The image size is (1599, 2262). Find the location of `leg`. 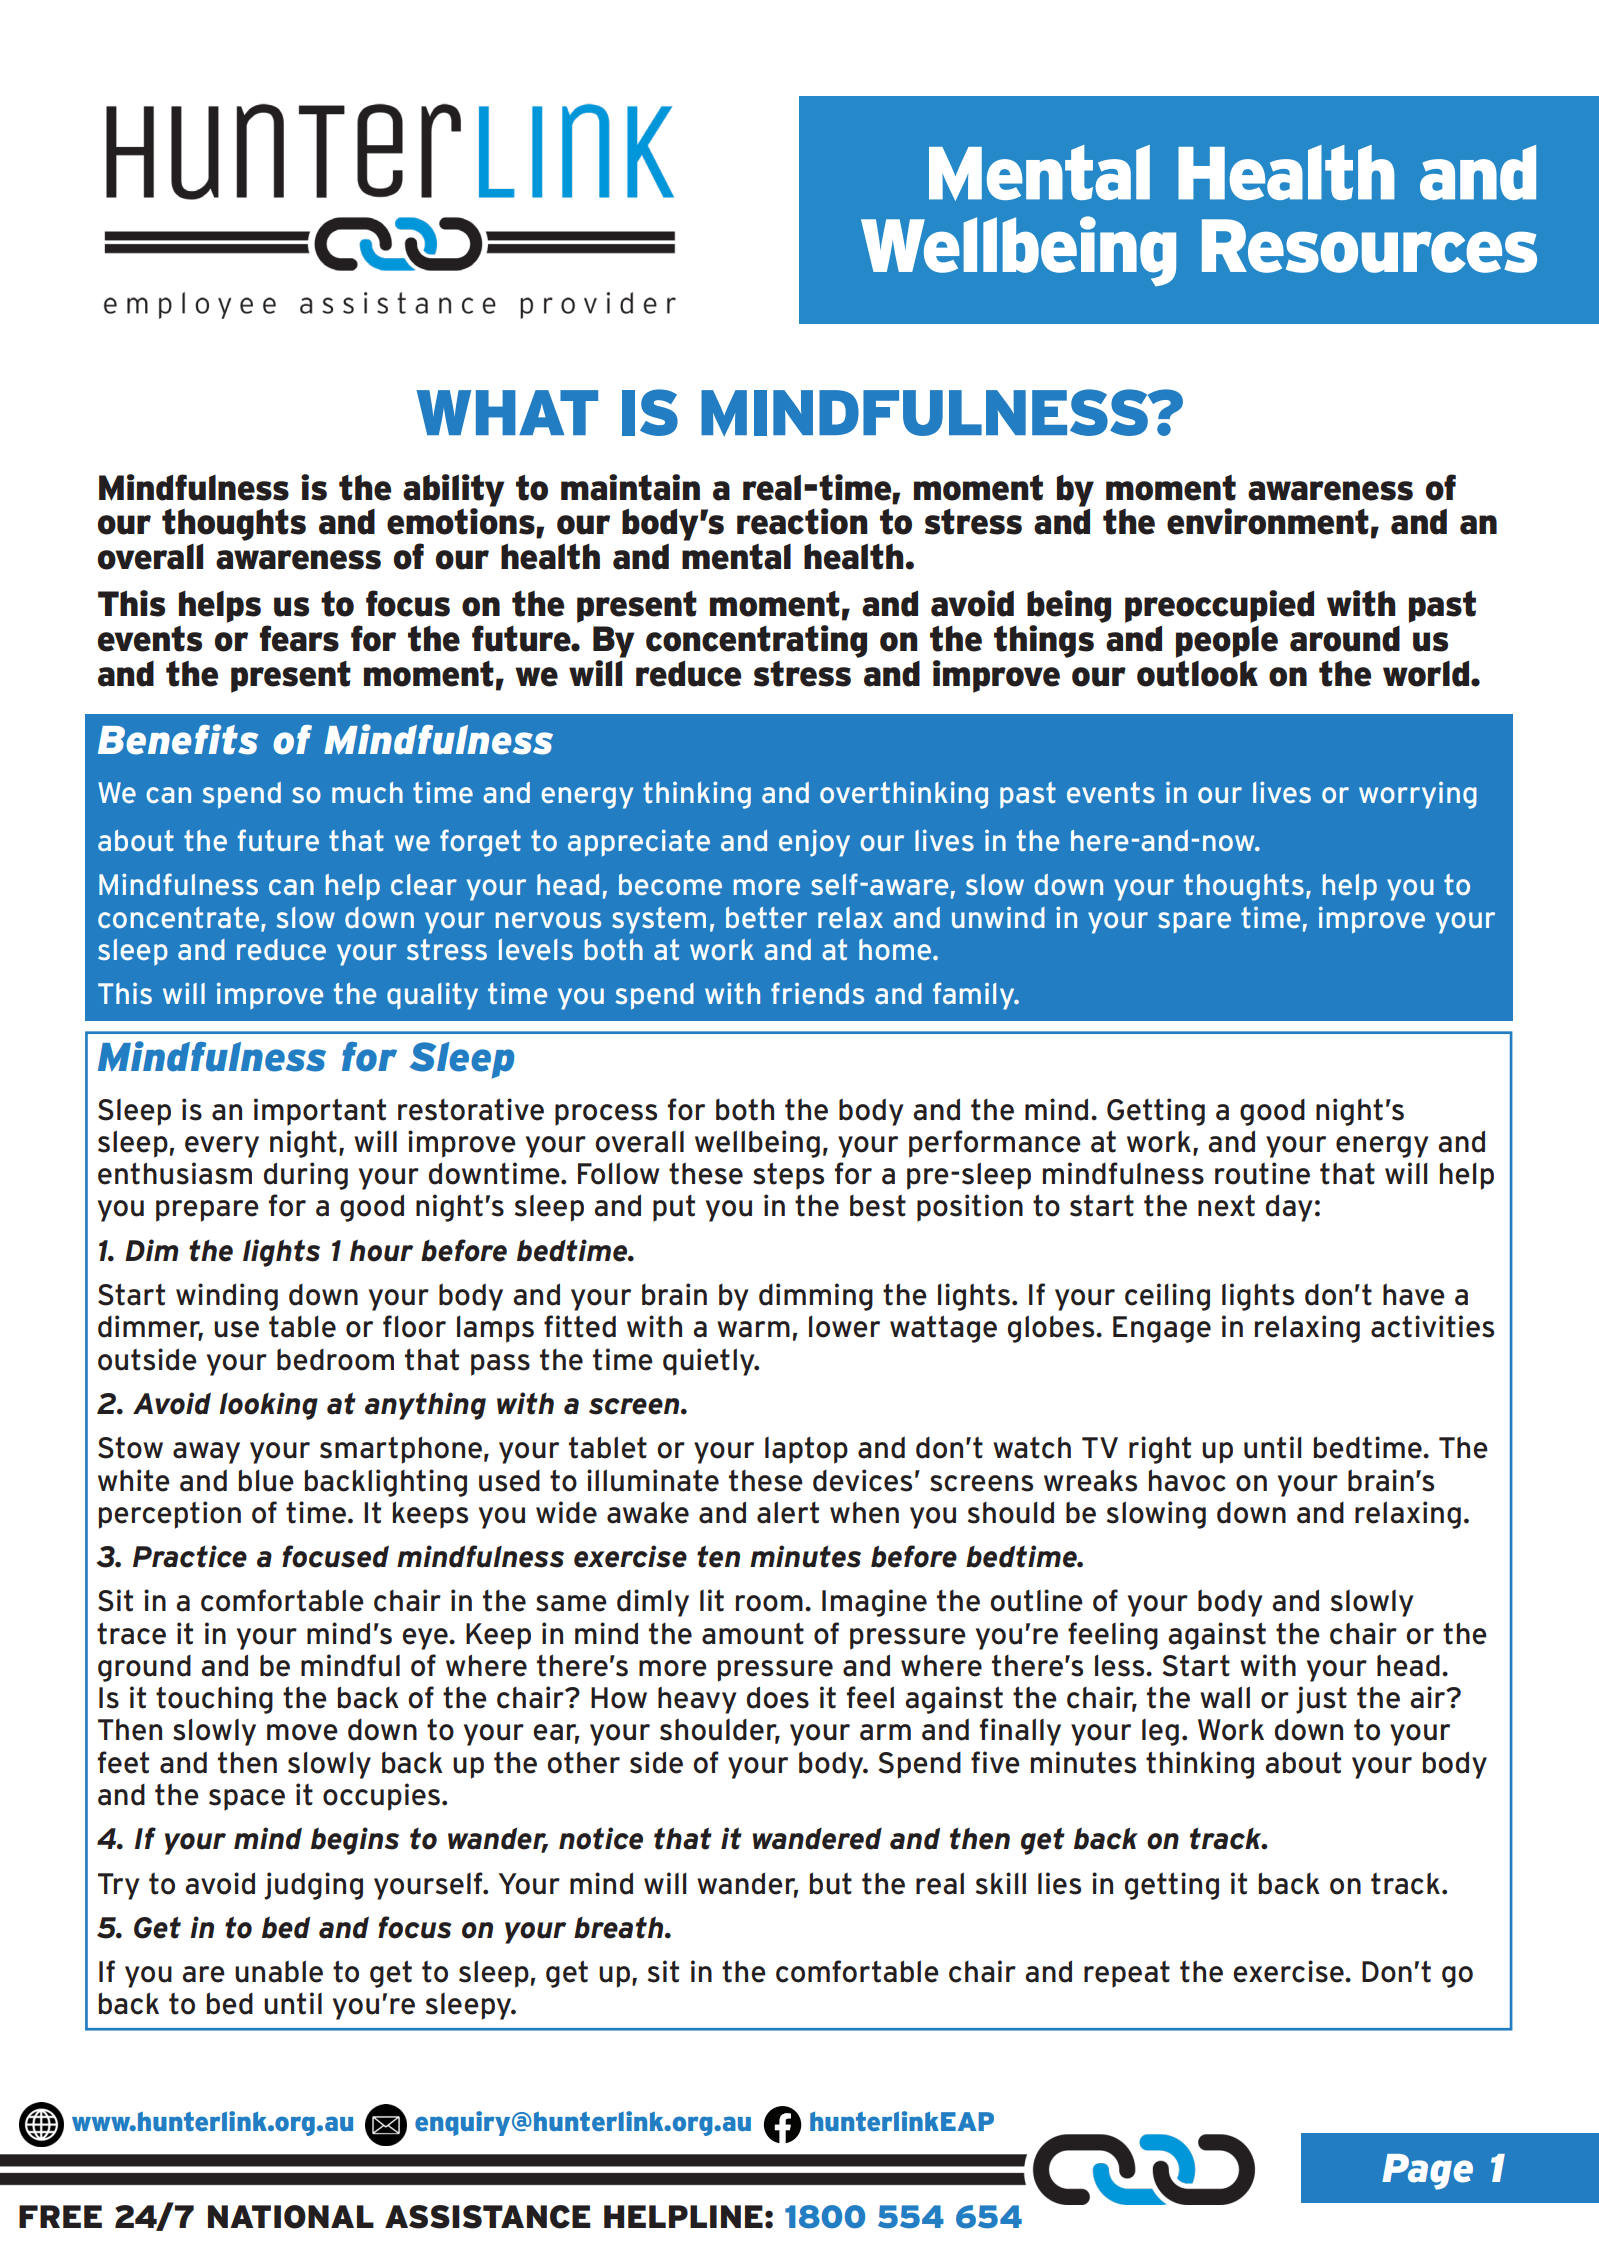

leg is located at coordinates (1160, 1732).
